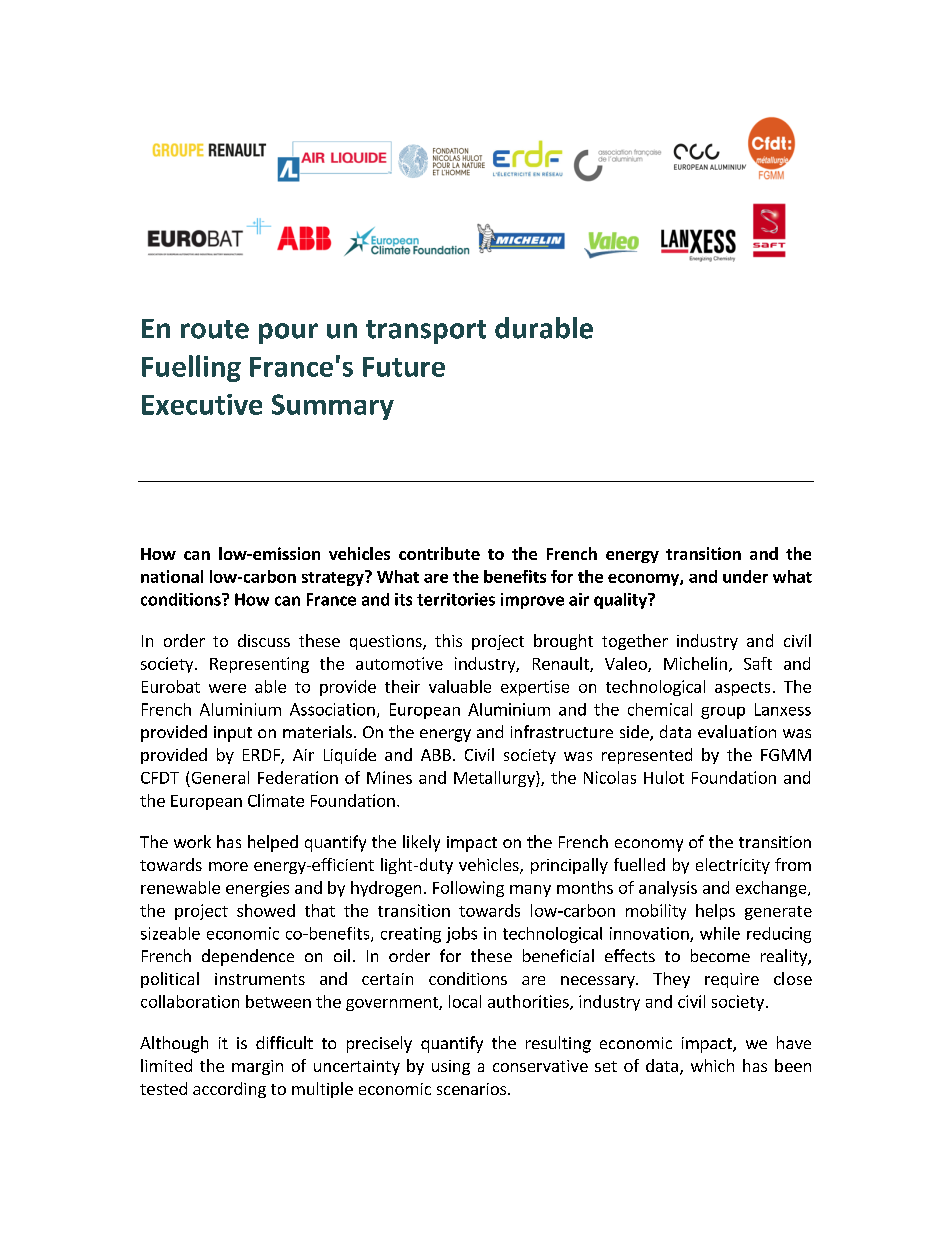 The height and width of the image is (1233, 952). What do you see at coordinates (257, 1067) in the image?
I see `margin` at bounding box center [257, 1067].
